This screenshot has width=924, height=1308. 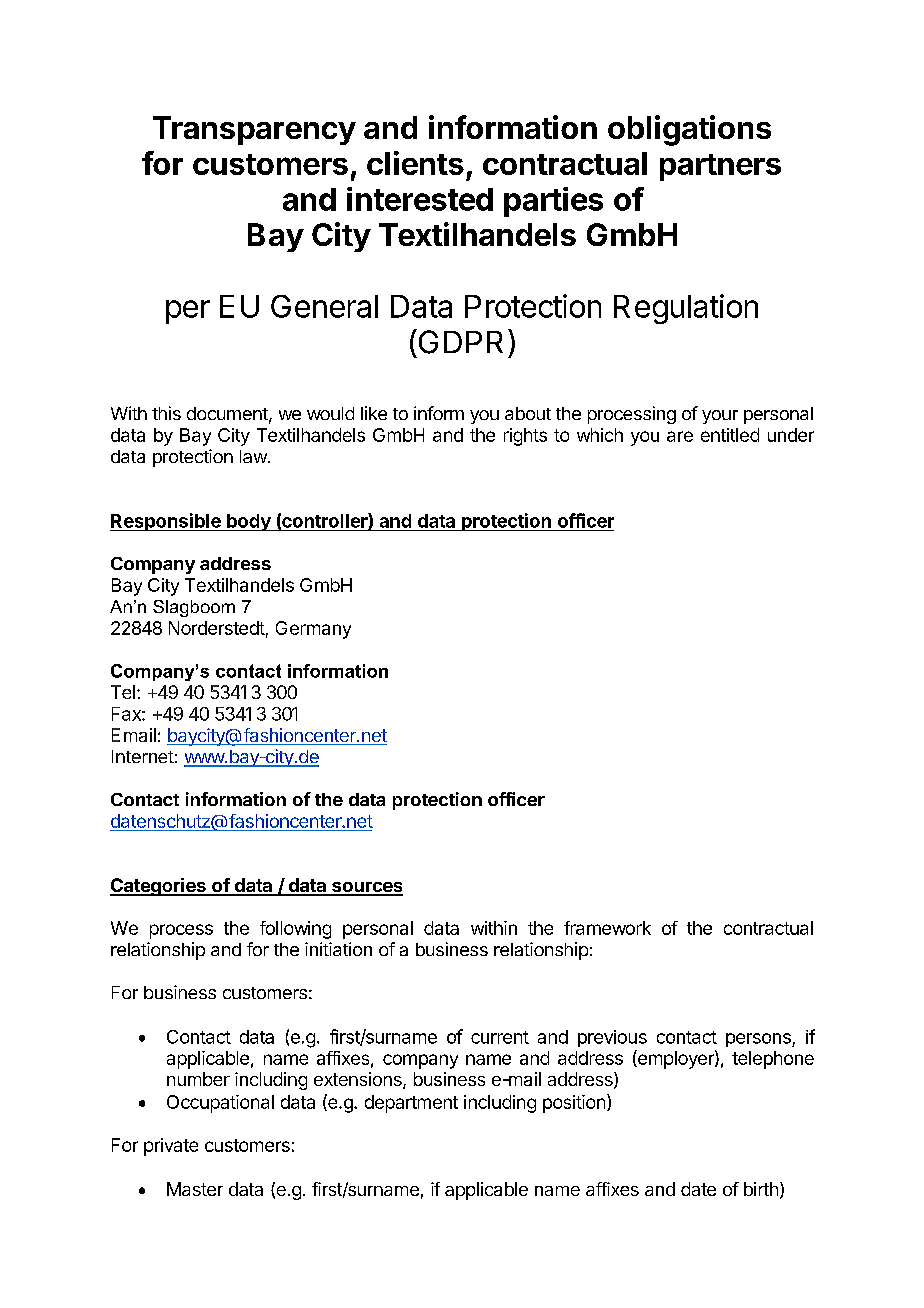 What do you see at coordinates (411, 1104) in the screenshot?
I see `department` at bounding box center [411, 1104].
